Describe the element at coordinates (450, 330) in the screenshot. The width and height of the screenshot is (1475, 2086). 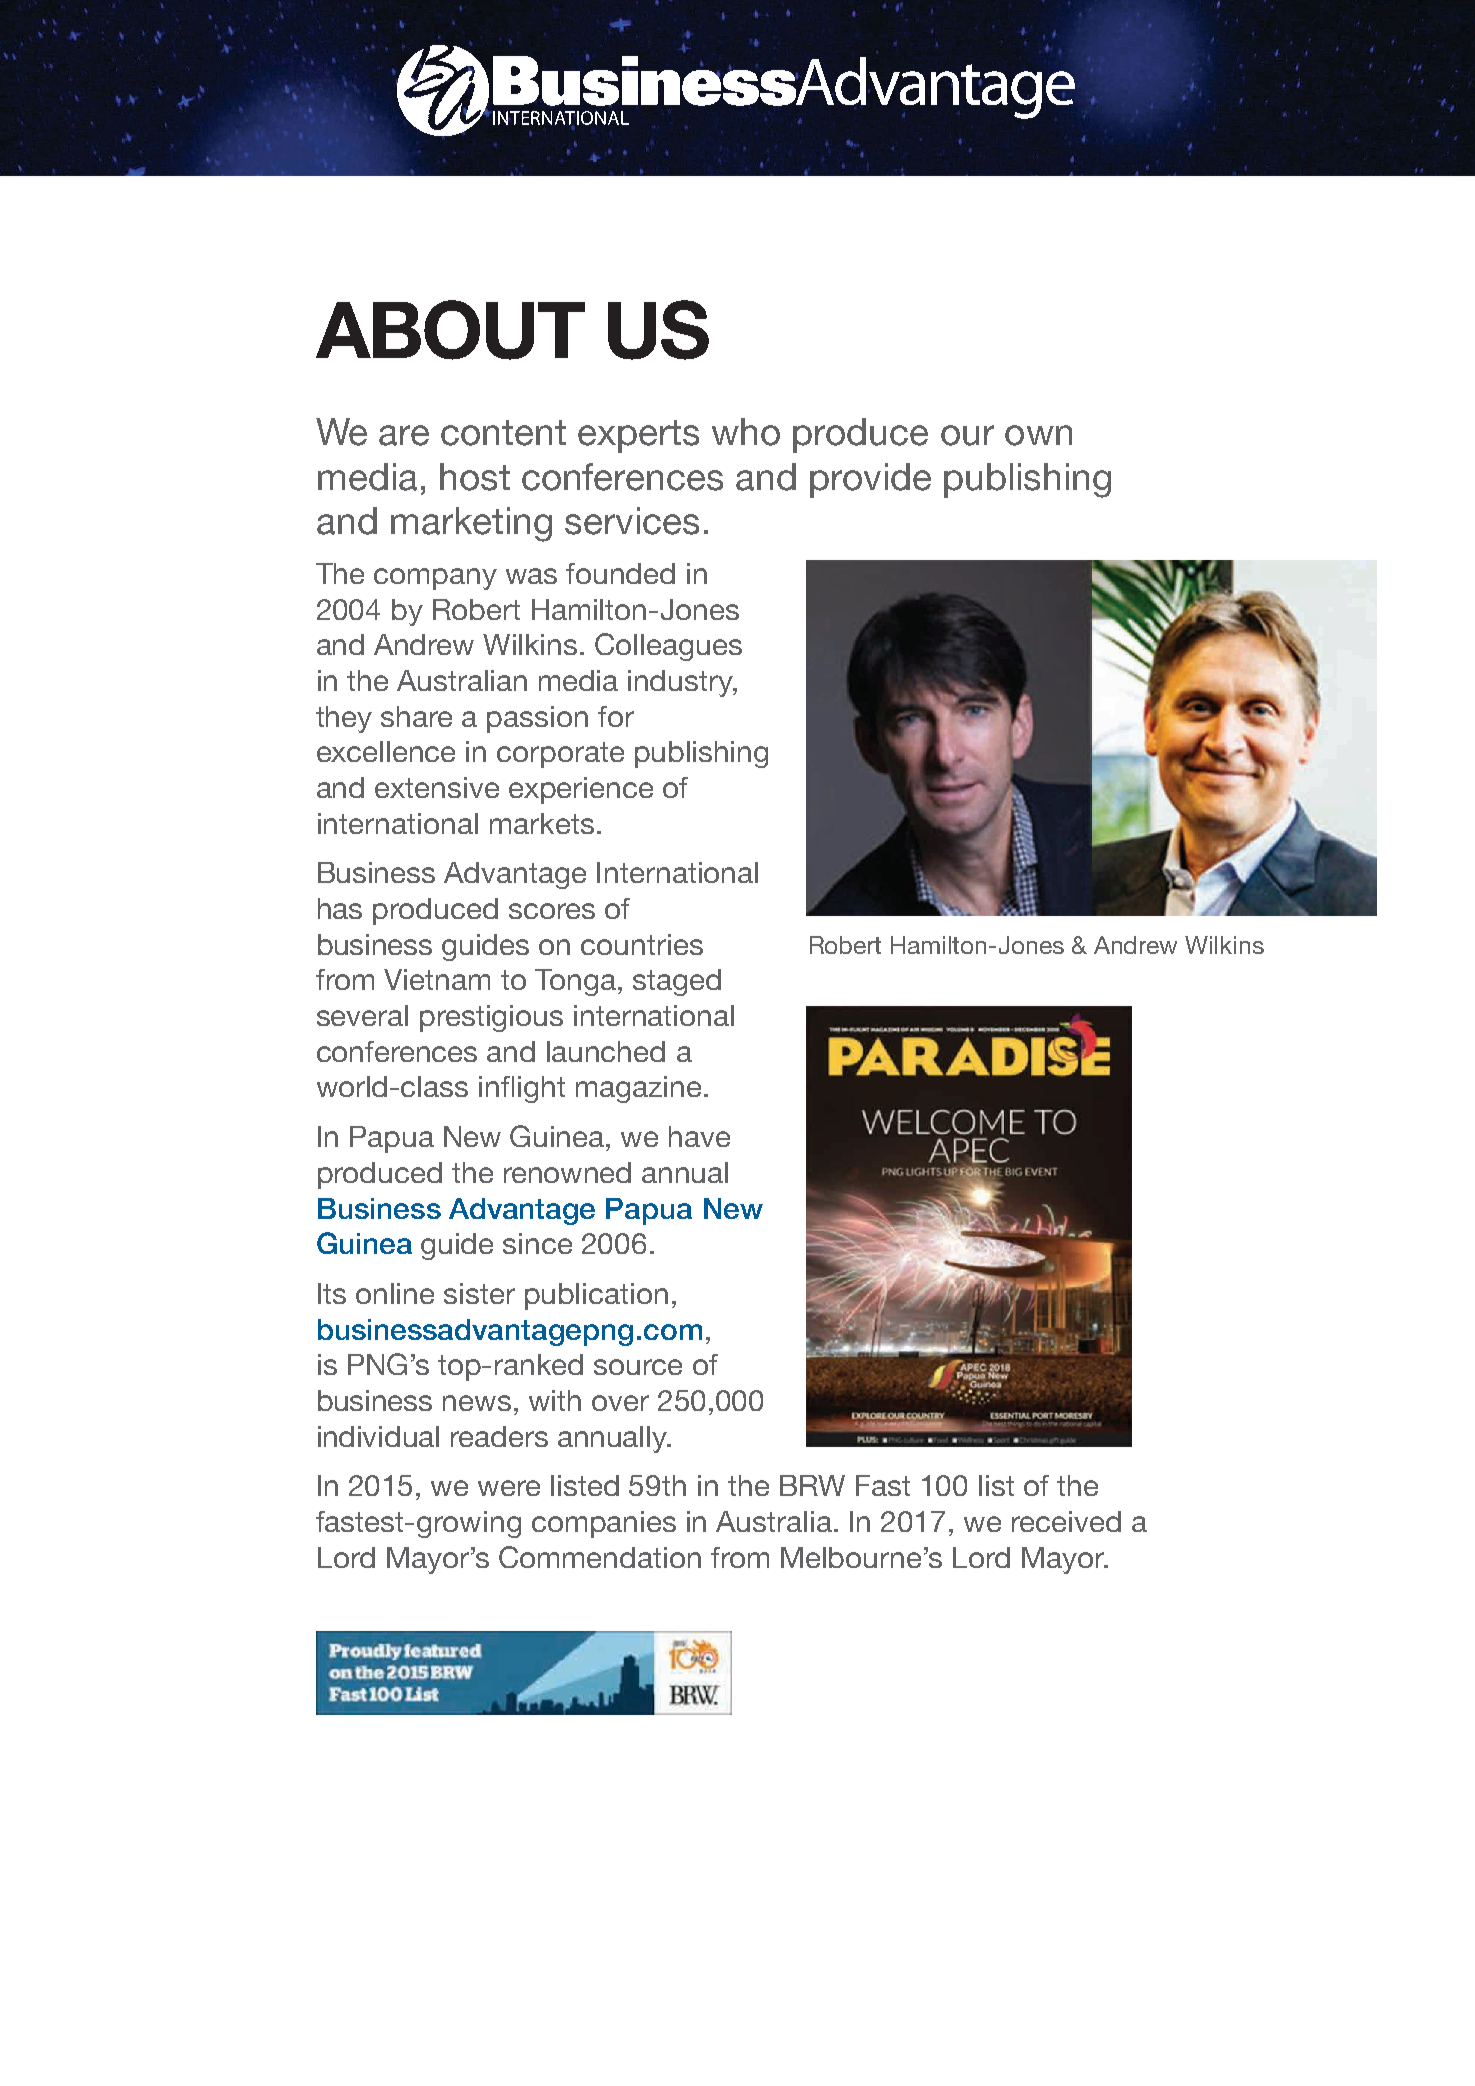
I see `ABOUT` at that location.
